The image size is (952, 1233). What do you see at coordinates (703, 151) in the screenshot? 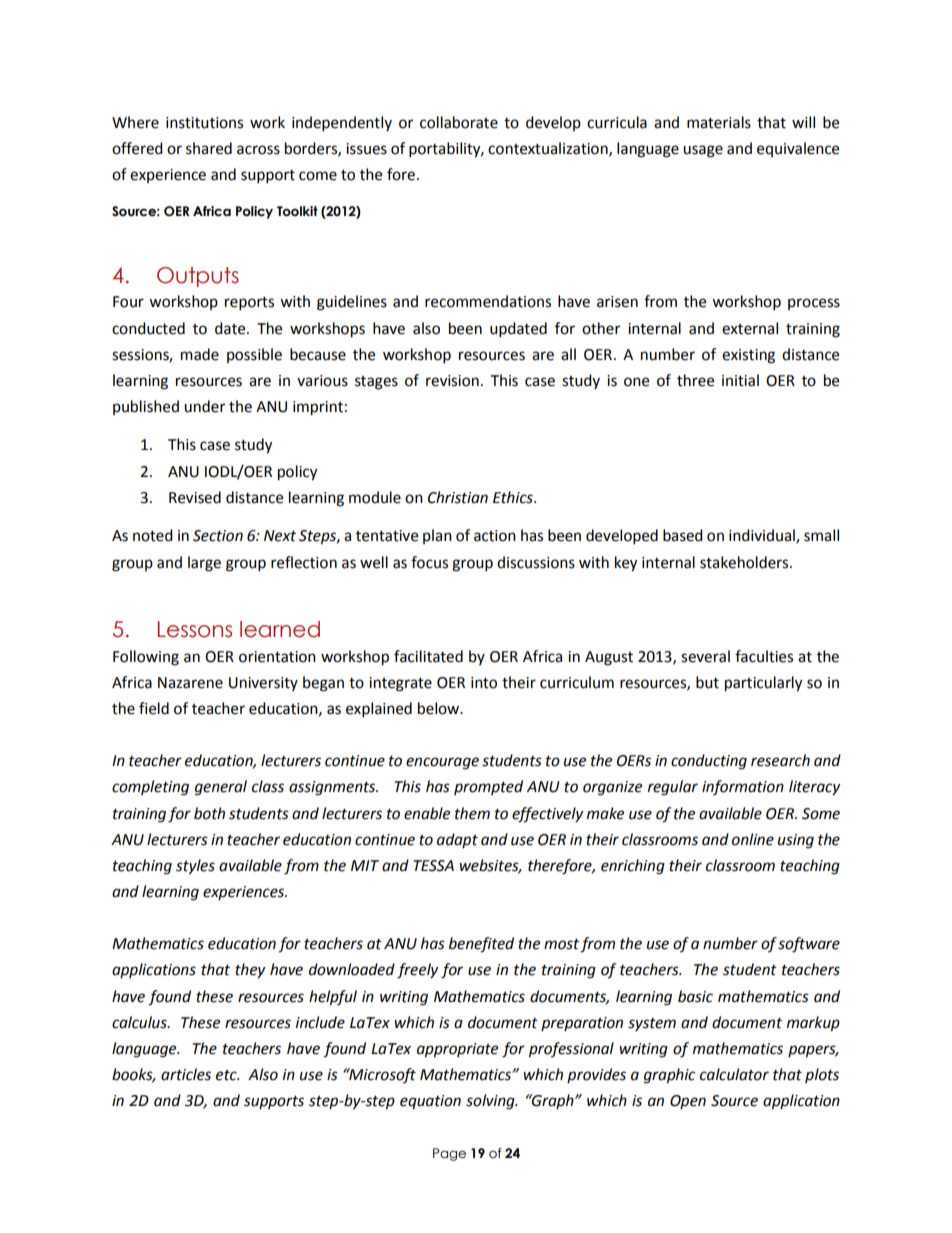
I see `usage` at bounding box center [703, 151].
